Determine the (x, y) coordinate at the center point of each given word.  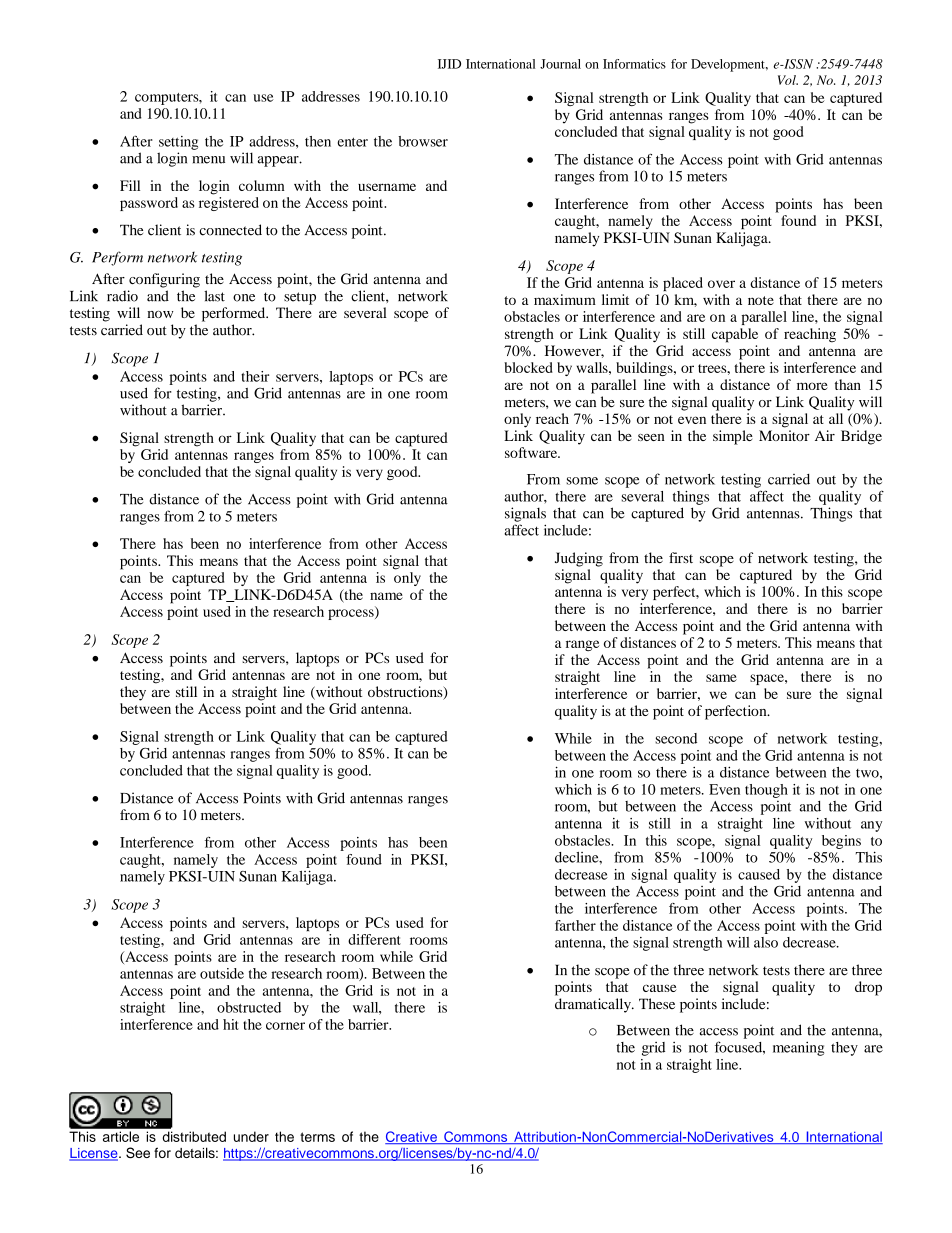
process (352, 613)
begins (841, 842)
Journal (560, 64)
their (255, 376)
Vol (788, 80)
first (681, 557)
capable (735, 335)
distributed (194, 1136)
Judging (579, 559)
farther (575, 925)
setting (178, 143)
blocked (528, 367)
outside (222, 973)
